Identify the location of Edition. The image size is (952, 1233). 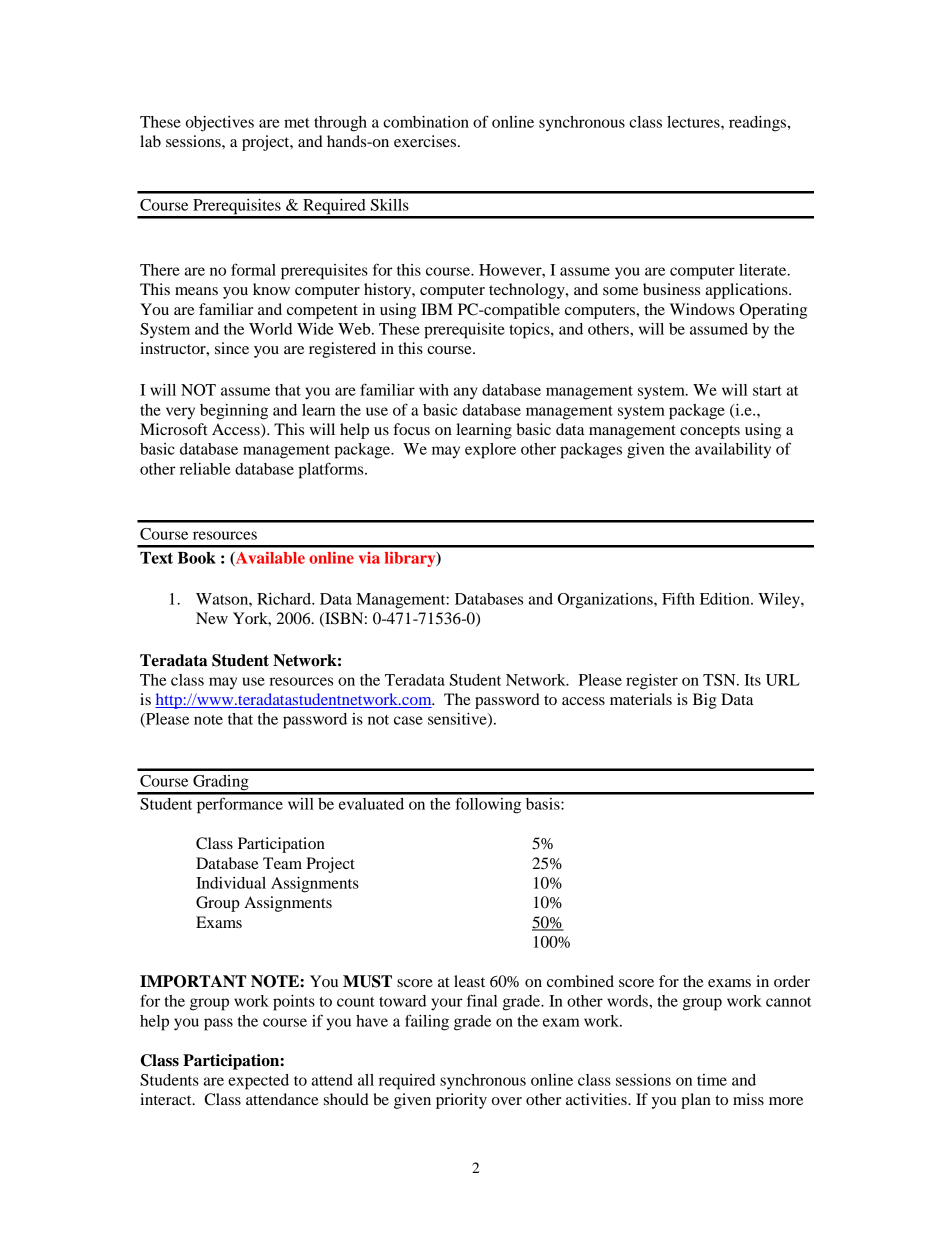
(726, 599).
